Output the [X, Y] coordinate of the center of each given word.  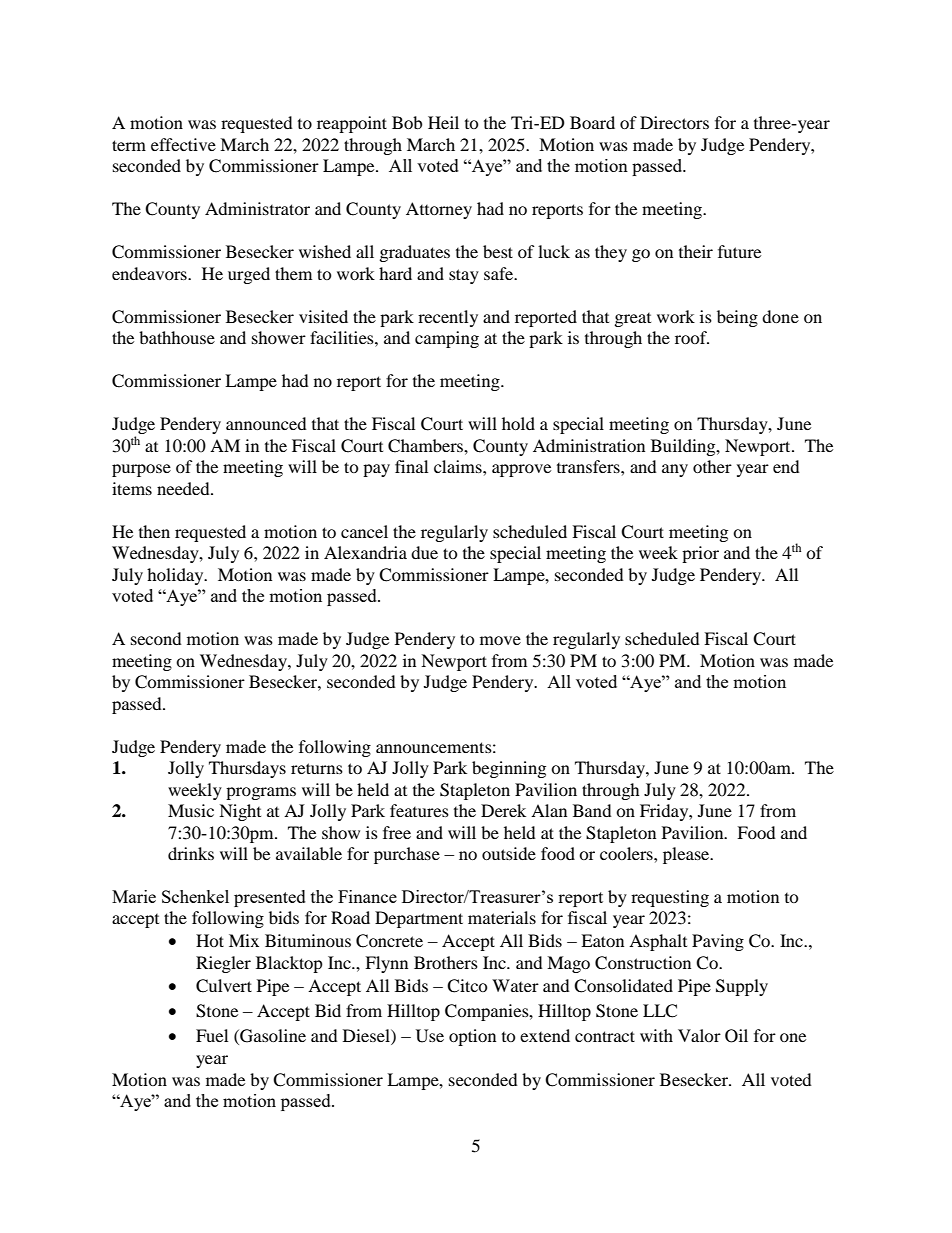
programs [261, 793]
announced [266, 423]
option [472, 1037]
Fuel [212, 1035]
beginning [509, 769]
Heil [443, 122]
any [675, 470]
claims [459, 466]
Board [592, 122]
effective [183, 144]
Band [592, 810]
